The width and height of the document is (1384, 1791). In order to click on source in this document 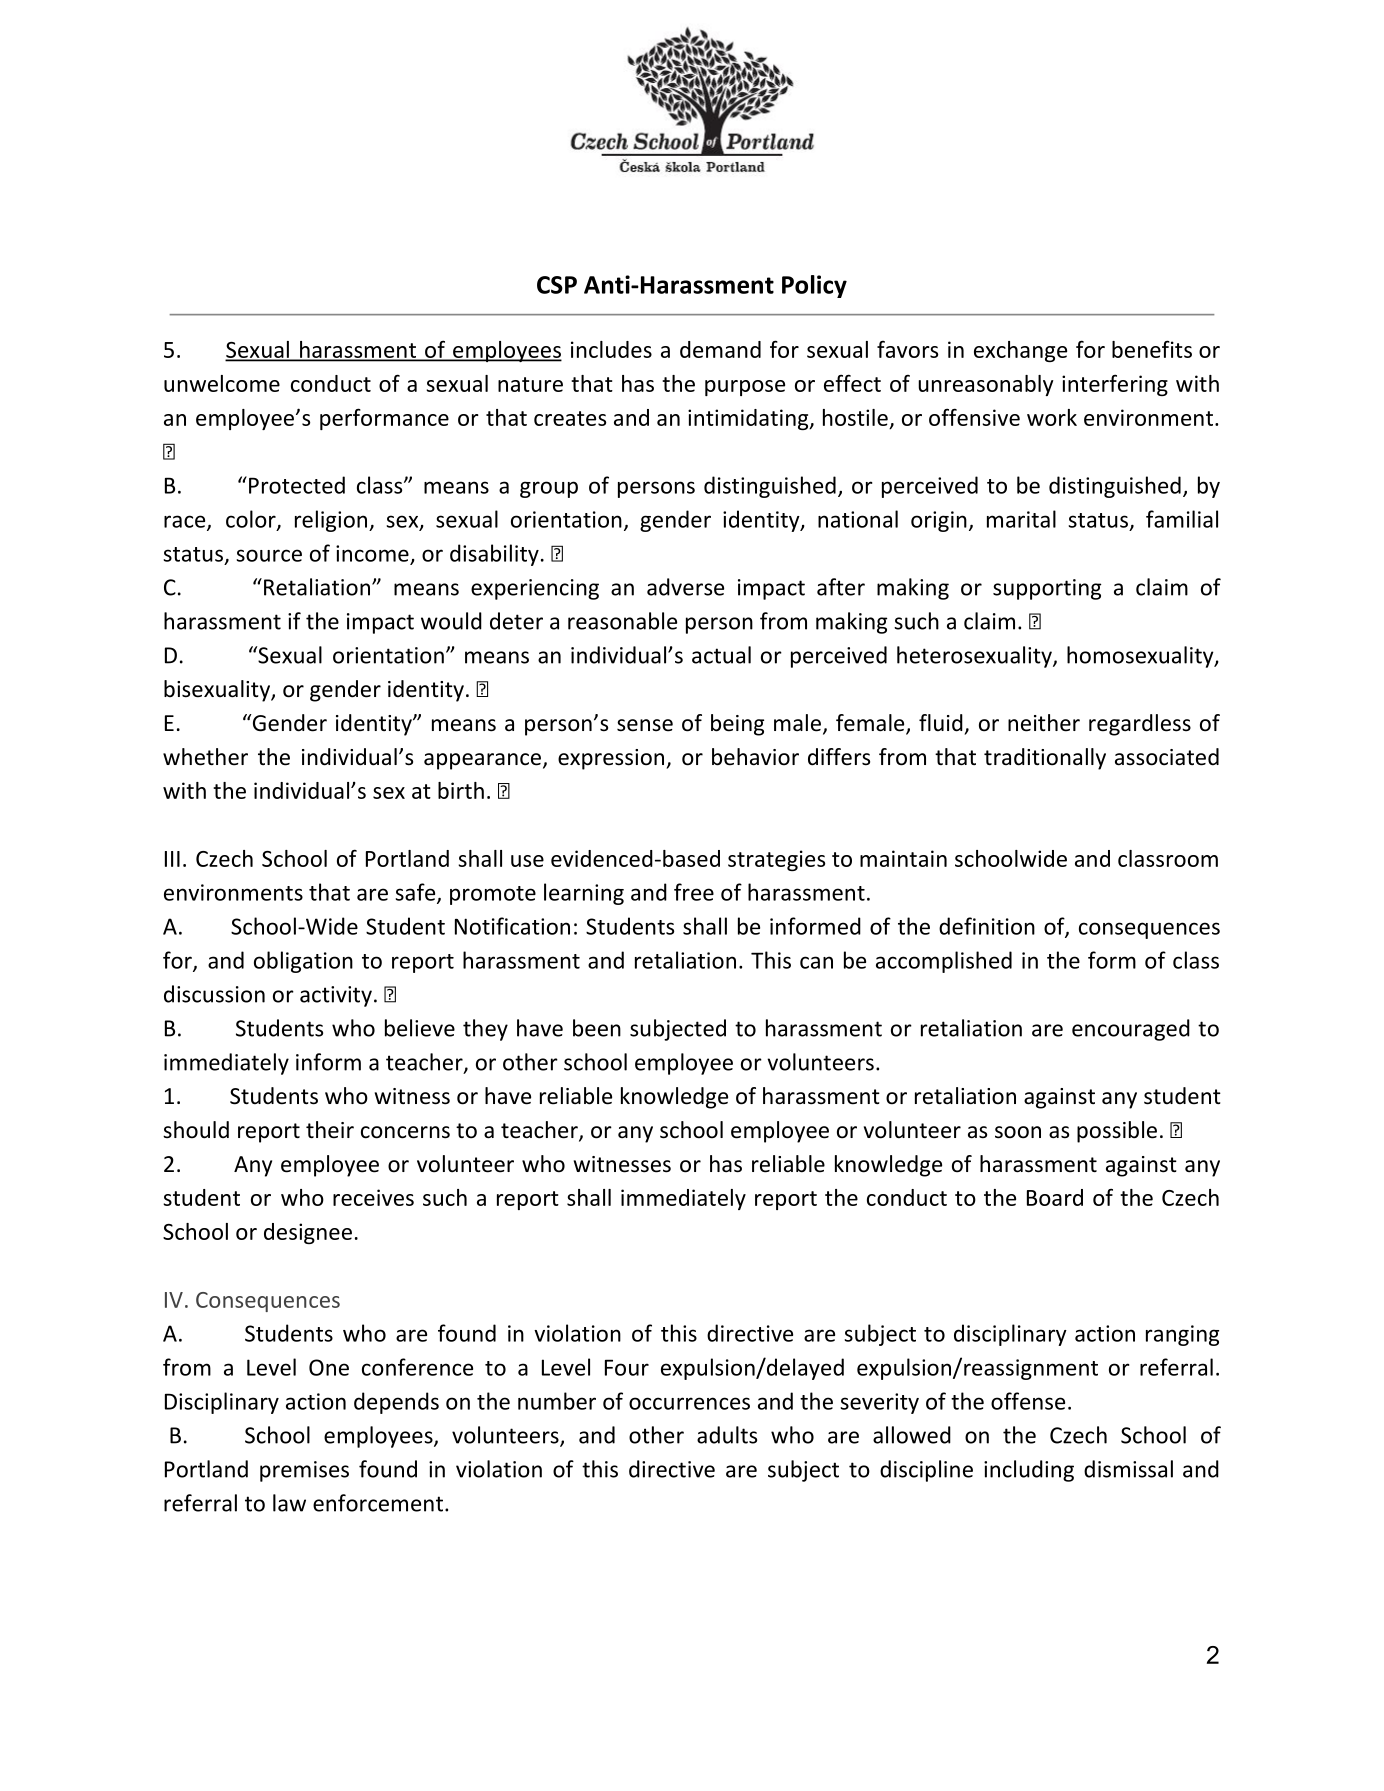, I will do `click(269, 555)`.
